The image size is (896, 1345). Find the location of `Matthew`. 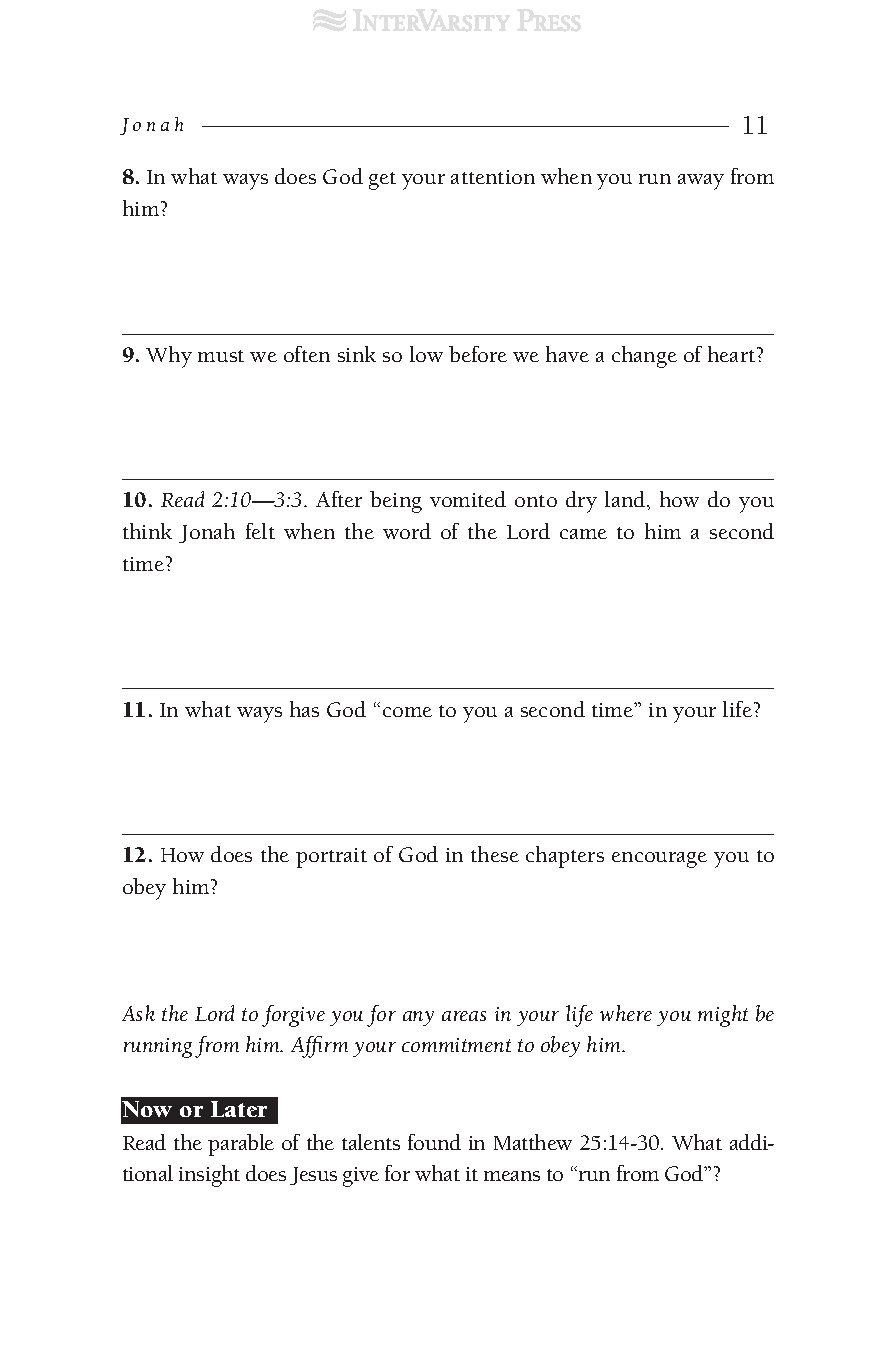

Matthew is located at coordinates (533, 1142).
